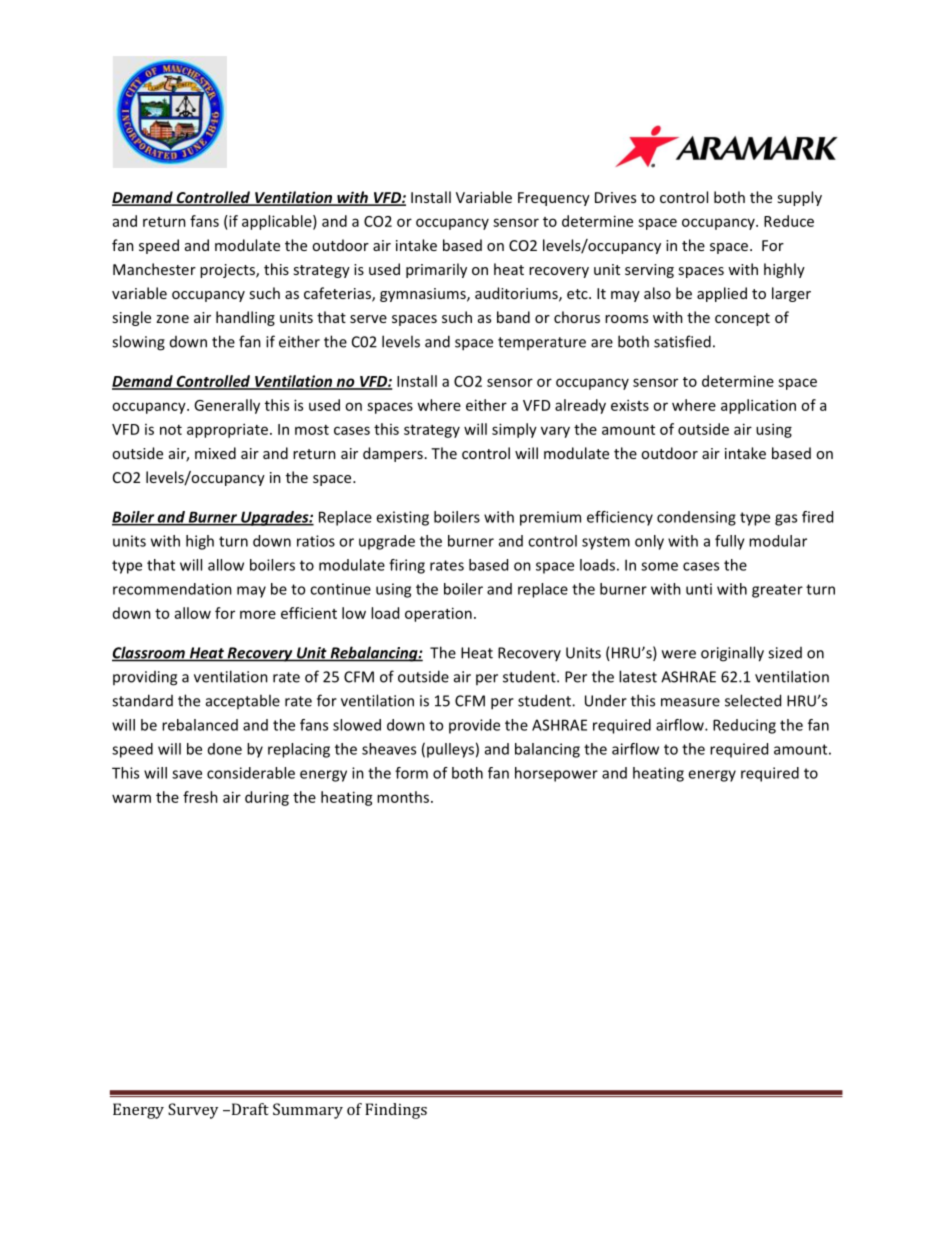  I want to click on Classroom, so click(149, 653).
